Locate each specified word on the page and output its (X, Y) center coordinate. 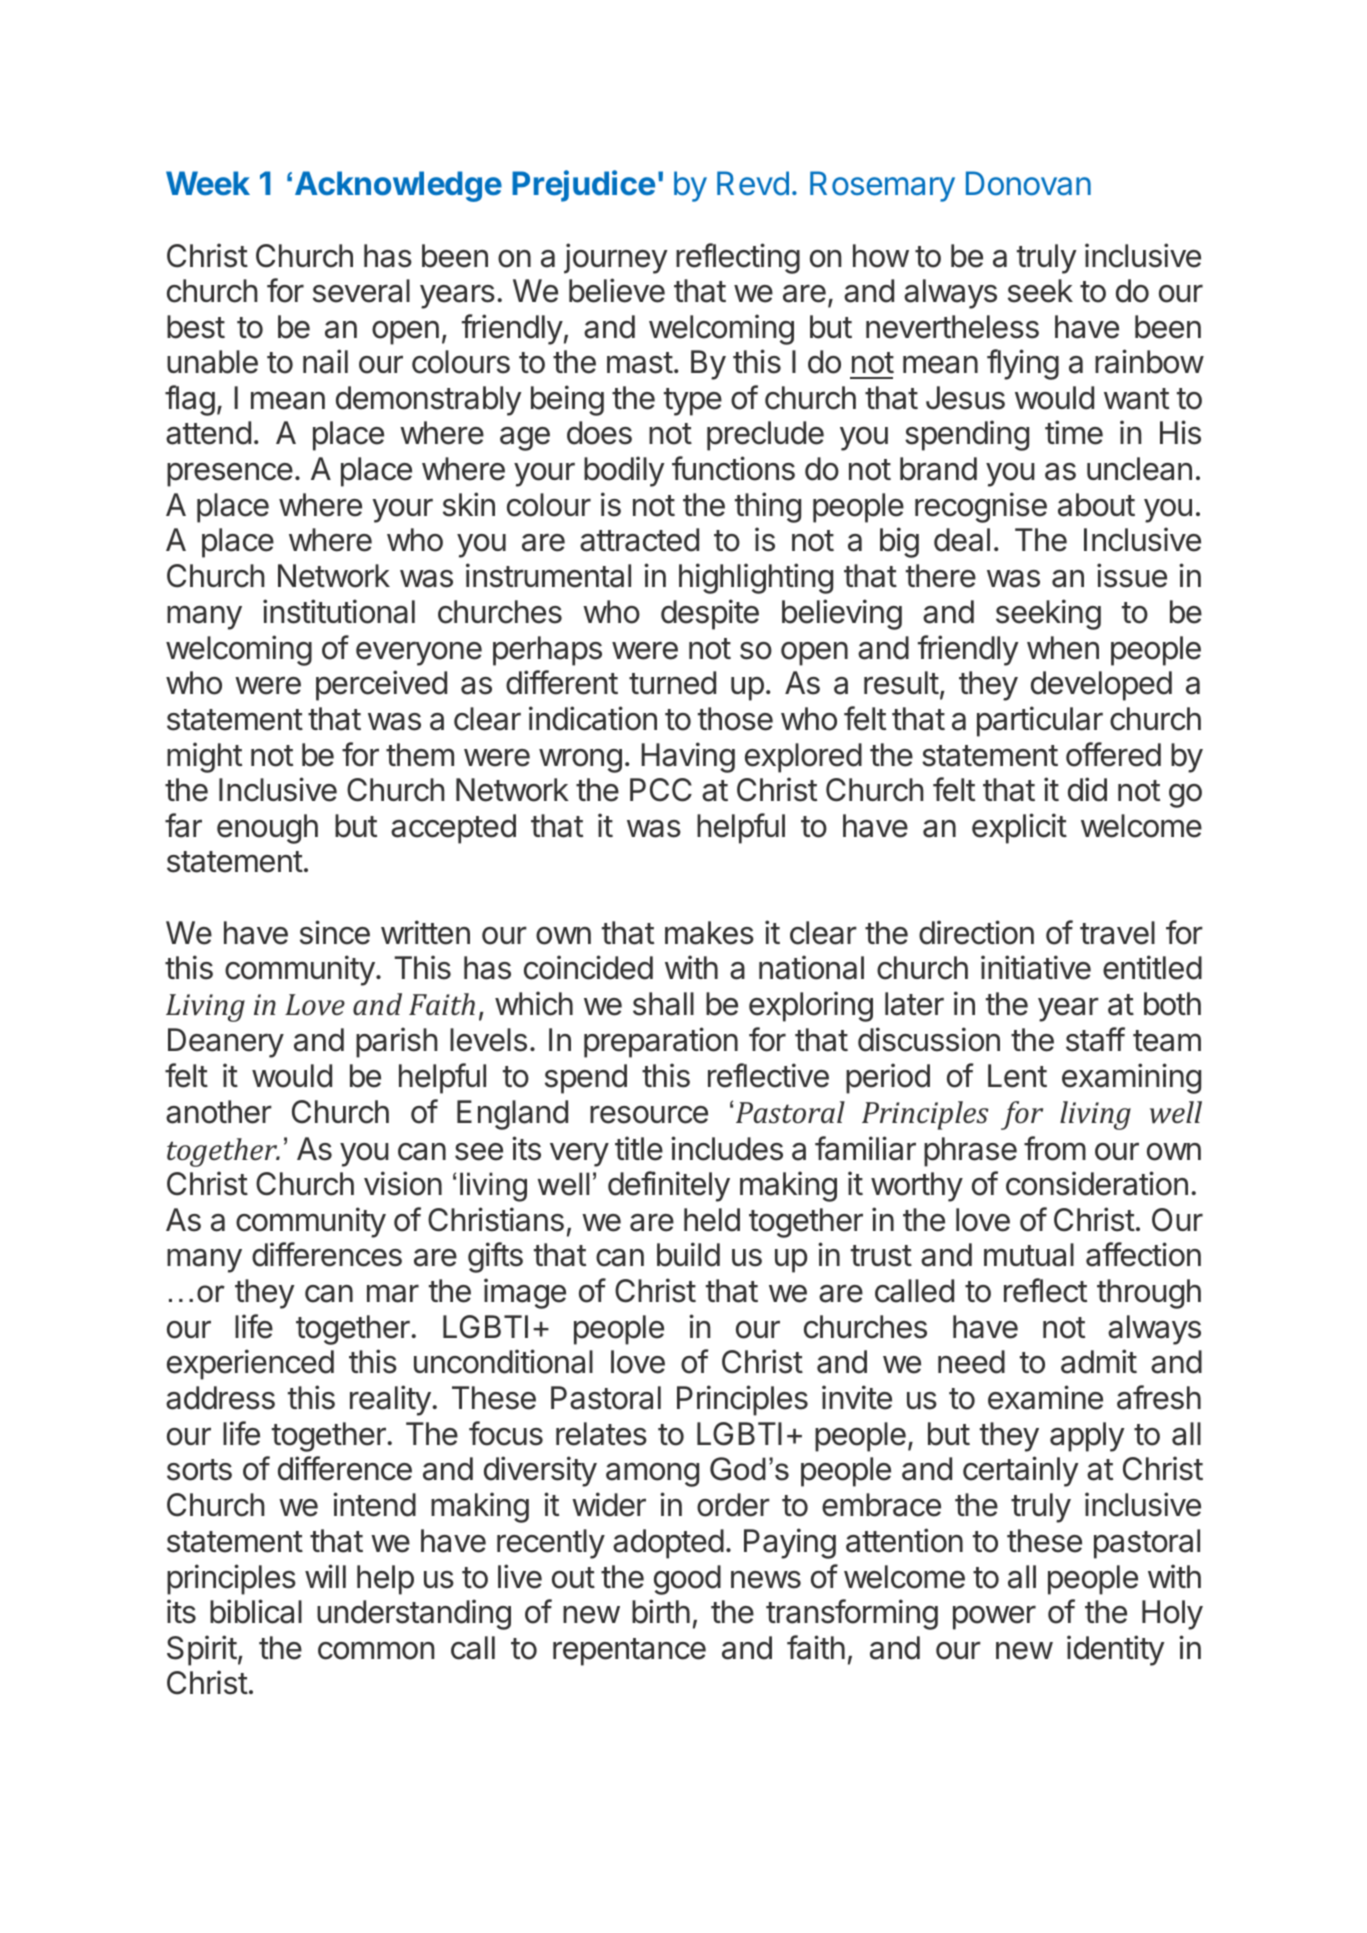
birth (661, 1611)
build (688, 1254)
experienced (250, 1364)
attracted (639, 540)
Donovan (1028, 183)
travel (1117, 933)
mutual (1029, 1255)
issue (1132, 575)
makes (709, 933)
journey (616, 258)
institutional (339, 611)
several (361, 291)
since (335, 932)
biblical (256, 1611)
